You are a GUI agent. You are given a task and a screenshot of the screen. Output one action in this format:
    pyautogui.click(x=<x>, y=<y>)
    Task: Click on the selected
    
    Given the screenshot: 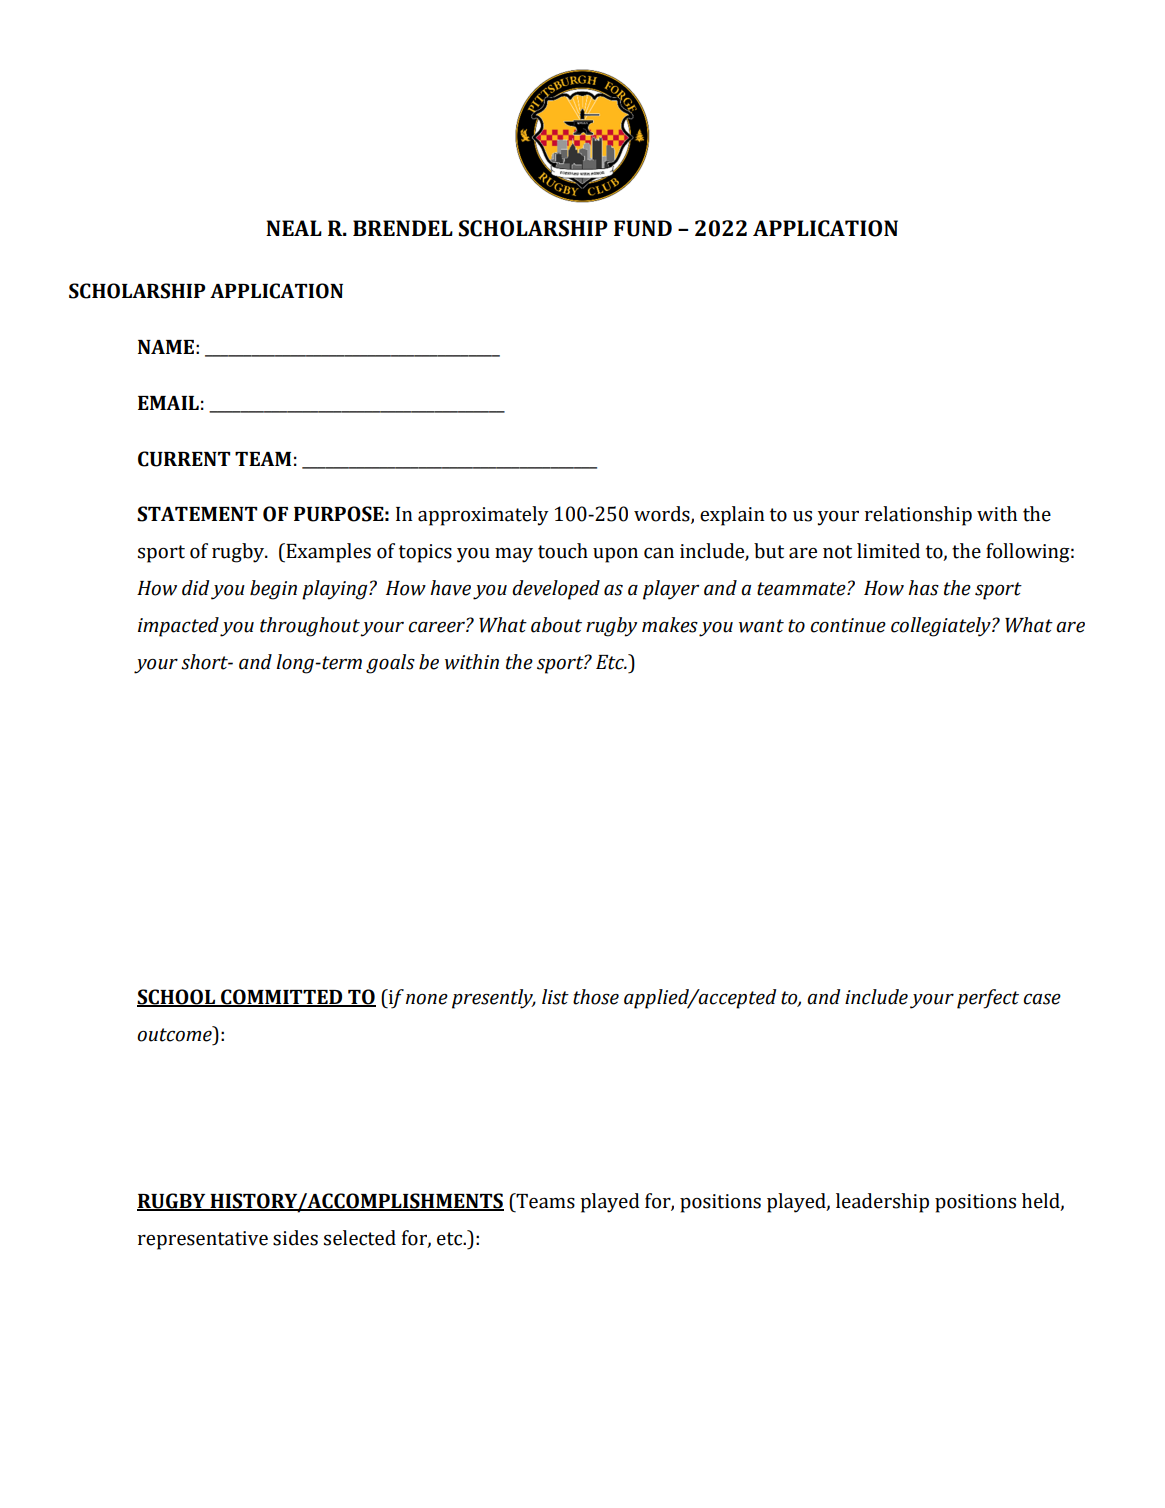 What is the action you would take?
    pyautogui.click(x=360, y=1238)
